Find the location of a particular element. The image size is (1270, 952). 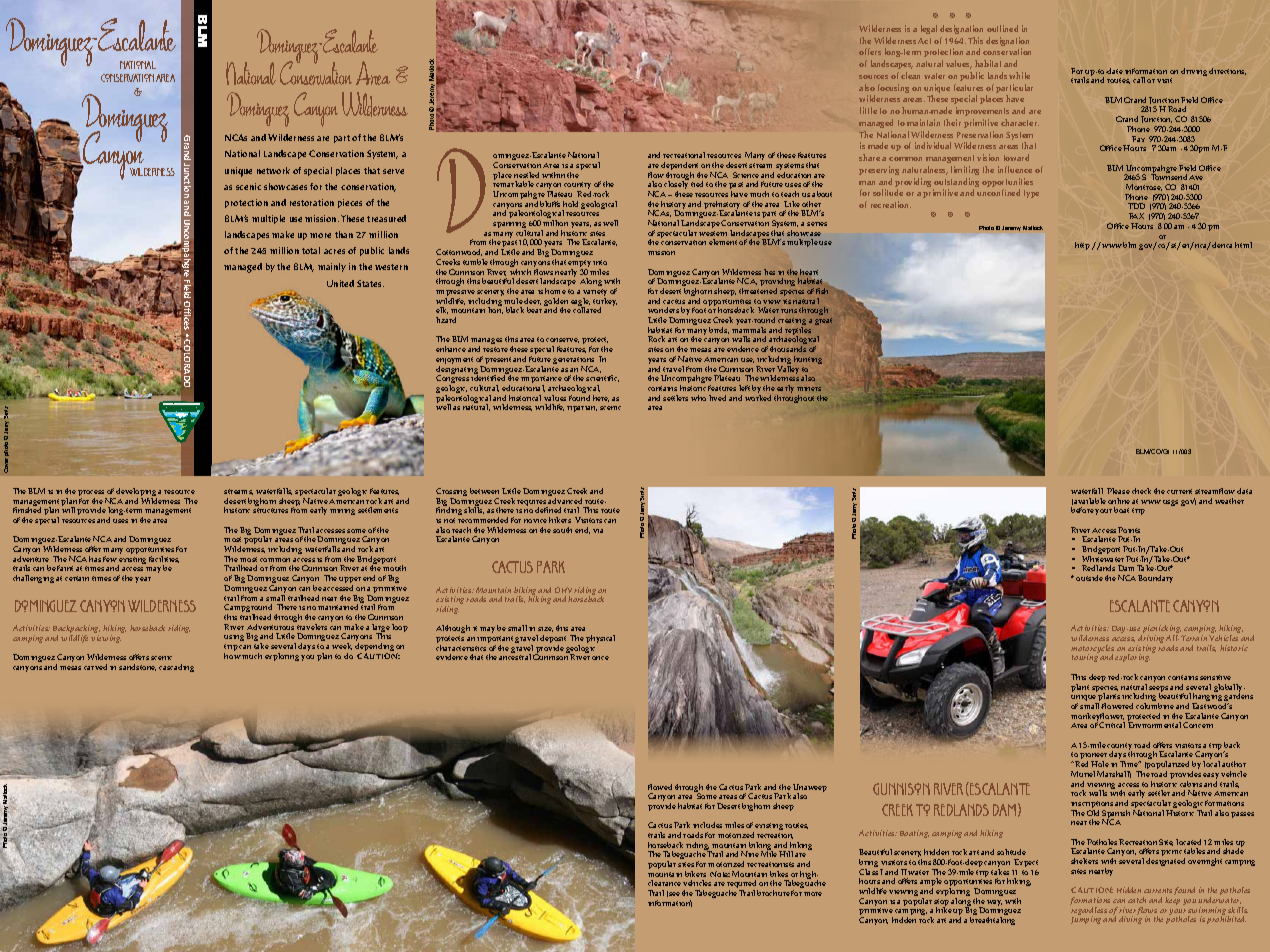

Please is located at coordinates (1118, 491).
